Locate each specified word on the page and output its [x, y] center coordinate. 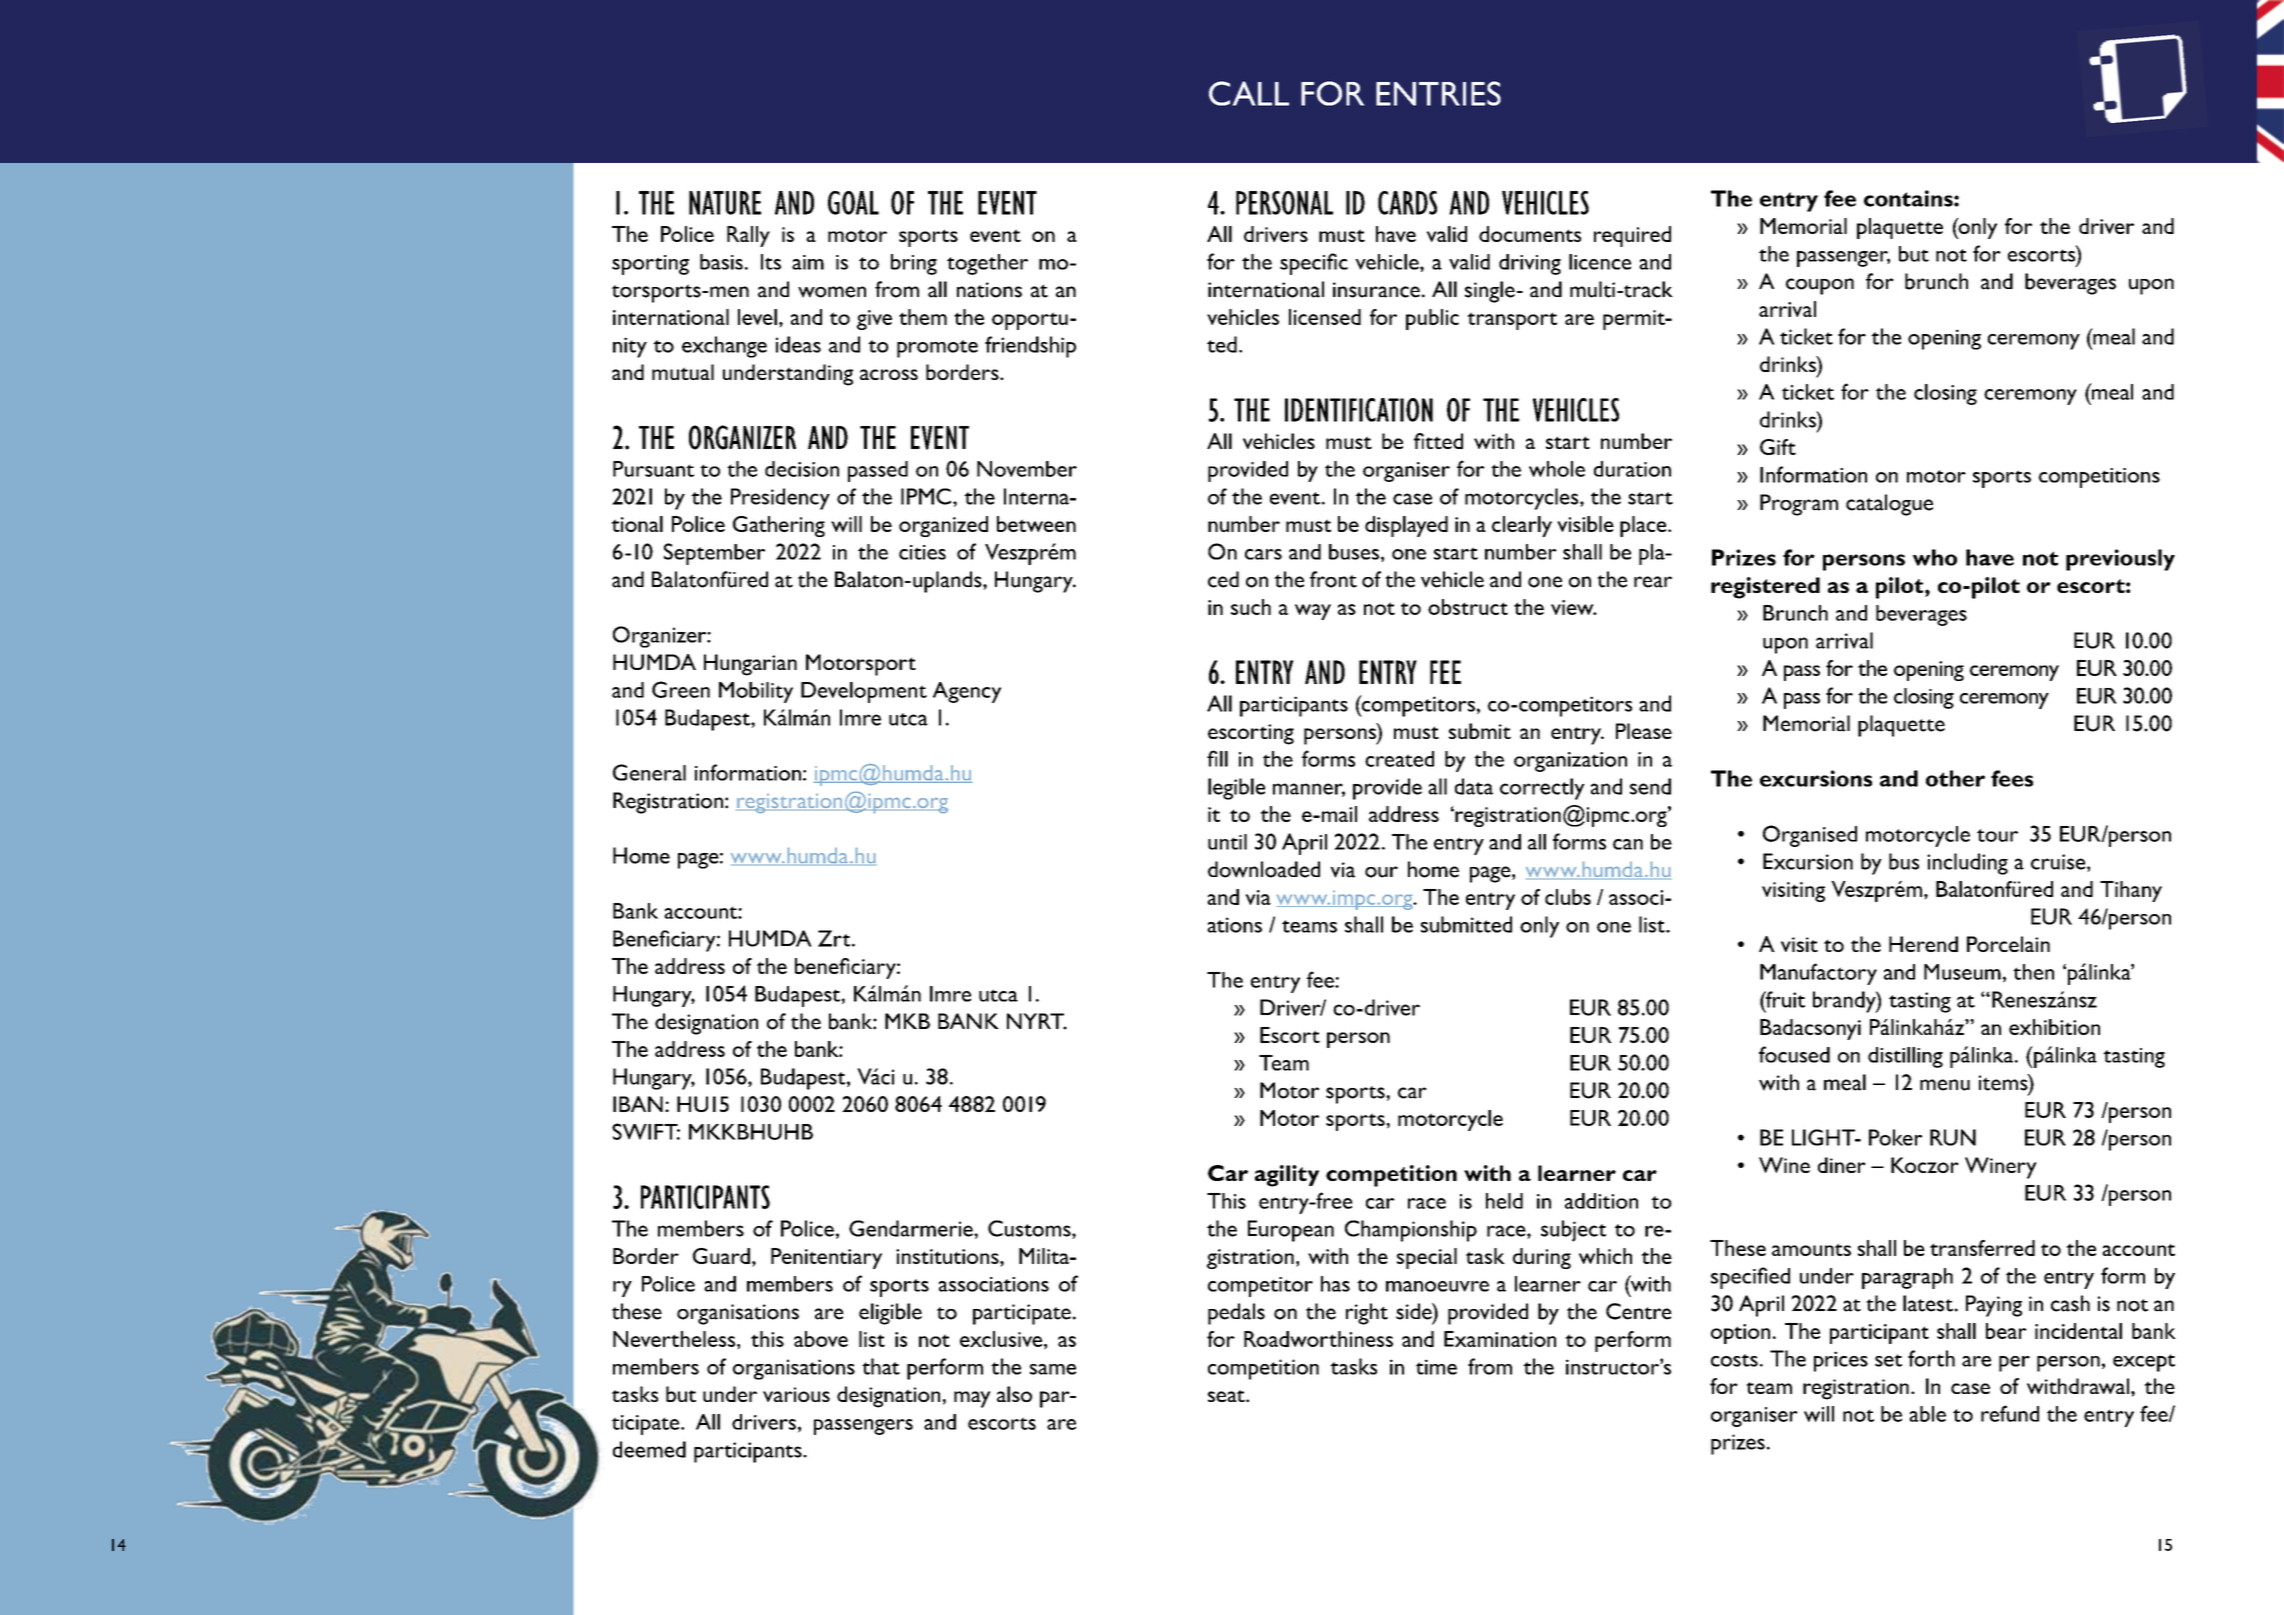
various [796, 1394]
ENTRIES [1438, 93]
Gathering [779, 526]
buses [1354, 552]
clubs [1568, 897]
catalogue [1889, 505]
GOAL [853, 203]
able [1927, 1414]
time [1436, 1367]
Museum [1962, 972]
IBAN [638, 1104]
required [1632, 236]
